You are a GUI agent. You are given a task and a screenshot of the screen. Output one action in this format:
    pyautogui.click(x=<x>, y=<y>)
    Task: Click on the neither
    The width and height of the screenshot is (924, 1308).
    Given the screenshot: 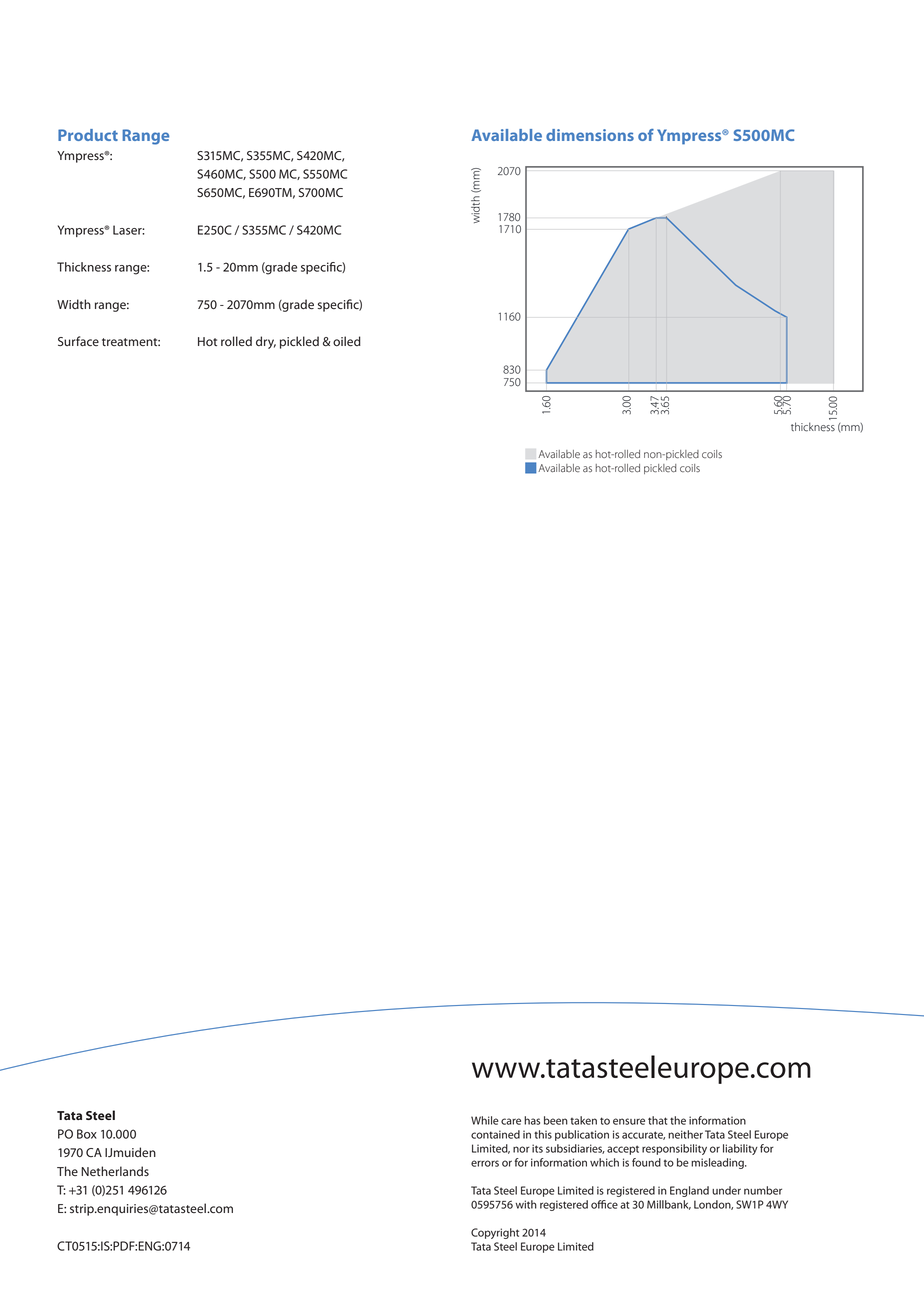 What is the action you would take?
    pyautogui.click(x=685, y=1134)
